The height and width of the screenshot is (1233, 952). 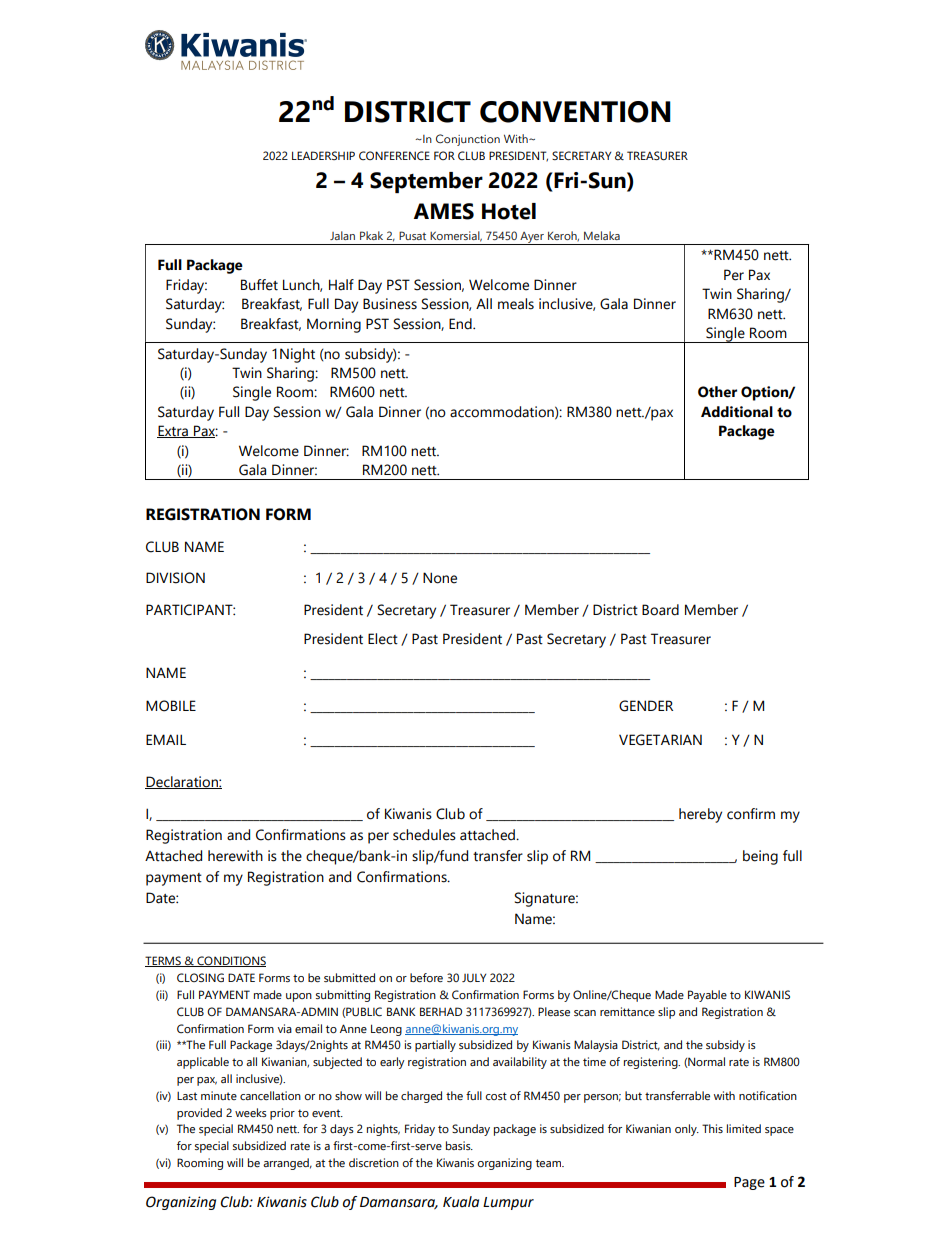 What do you see at coordinates (440, 578) in the screenshot?
I see `None` at bounding box center [440, 578].
